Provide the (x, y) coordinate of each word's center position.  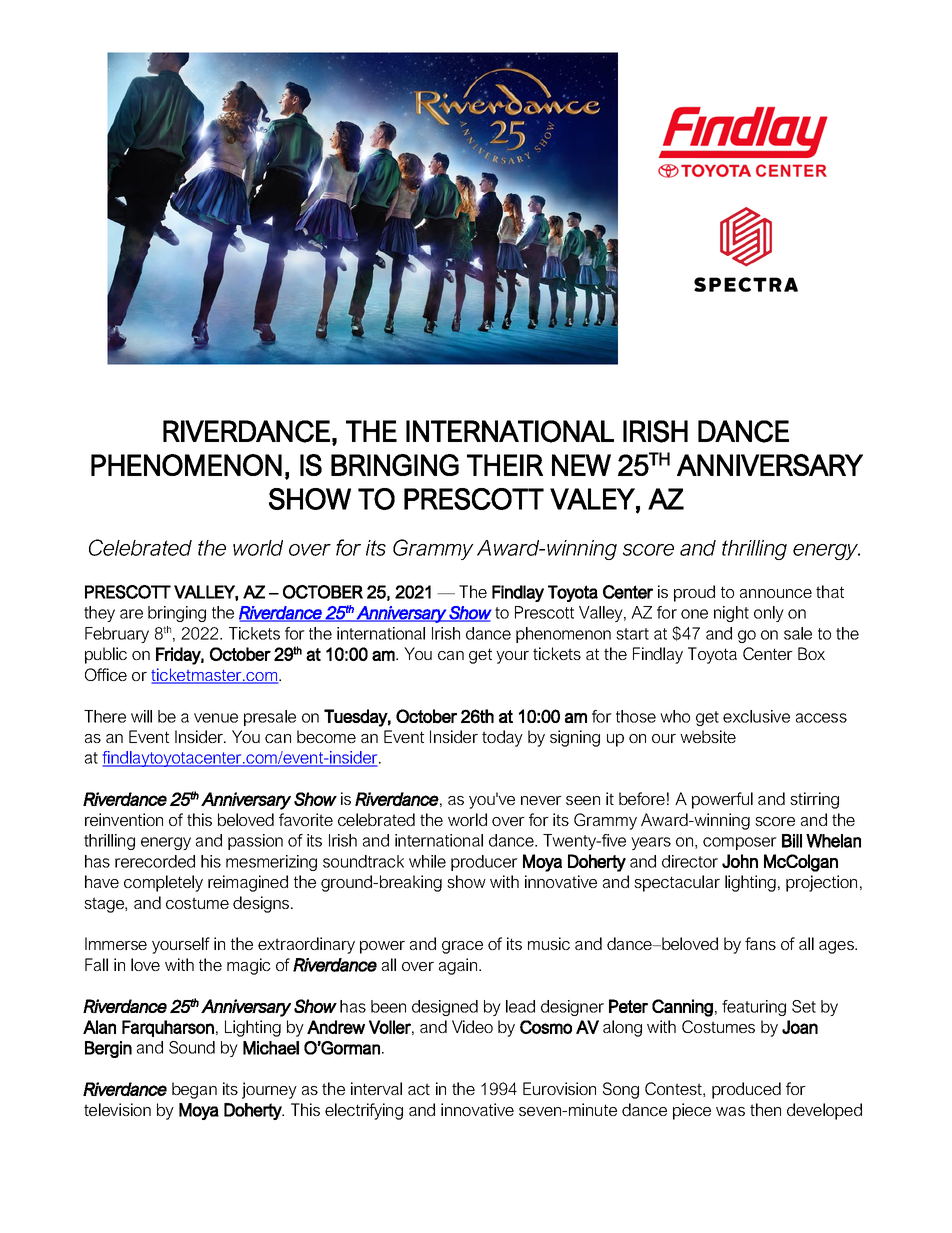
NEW (581, 465)
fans (760, 943)
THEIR (505, 465)
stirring (814, 800)
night (731, 614)
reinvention (124, 819)
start (632, 634)
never (541, 800)
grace (462, 947)
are (131, 614)
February (117, 635)
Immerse (116, 943)
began (194, 1090)
